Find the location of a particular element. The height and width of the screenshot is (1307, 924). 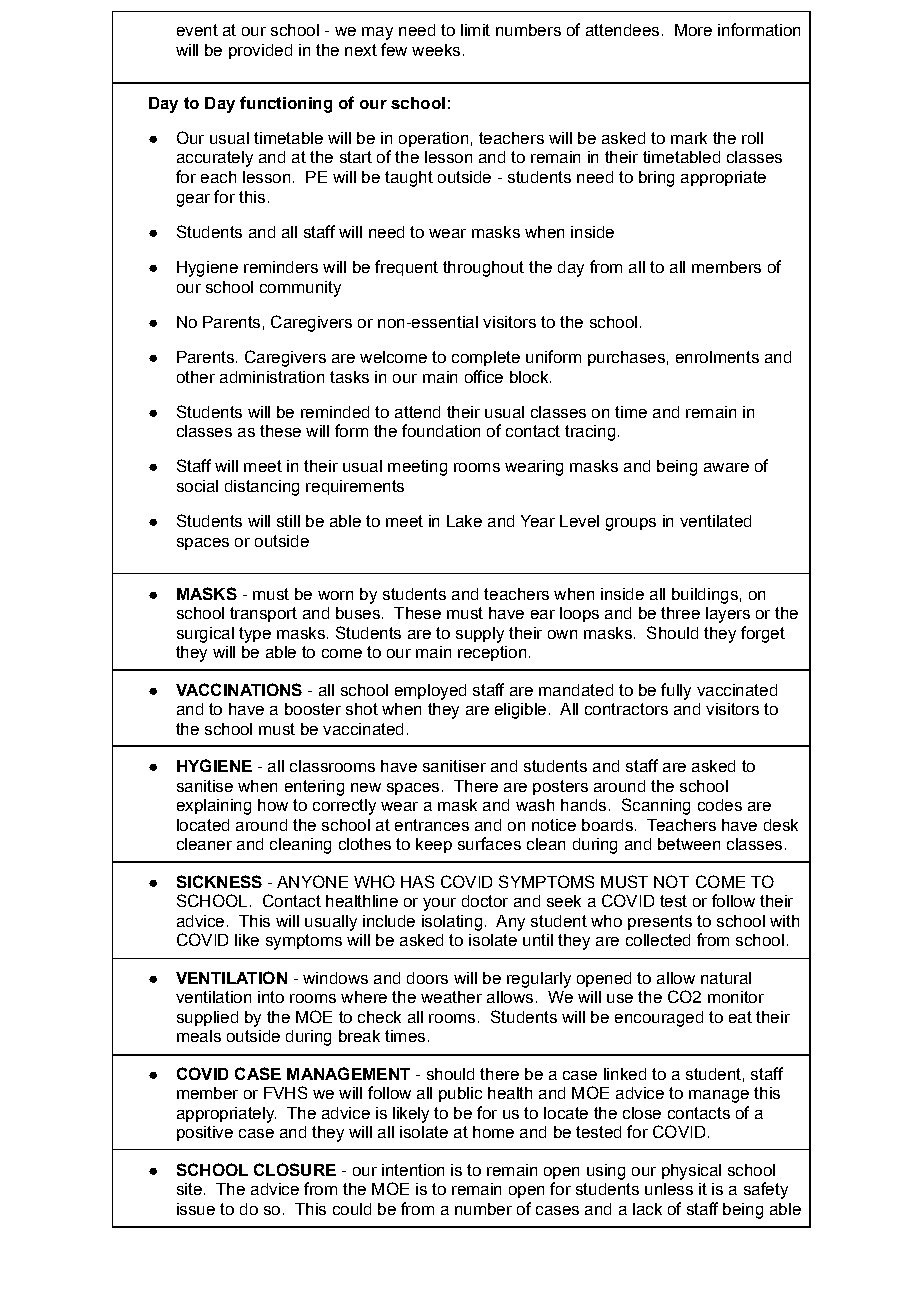

VACCINATIONS is located at coordinates (239, 689).
